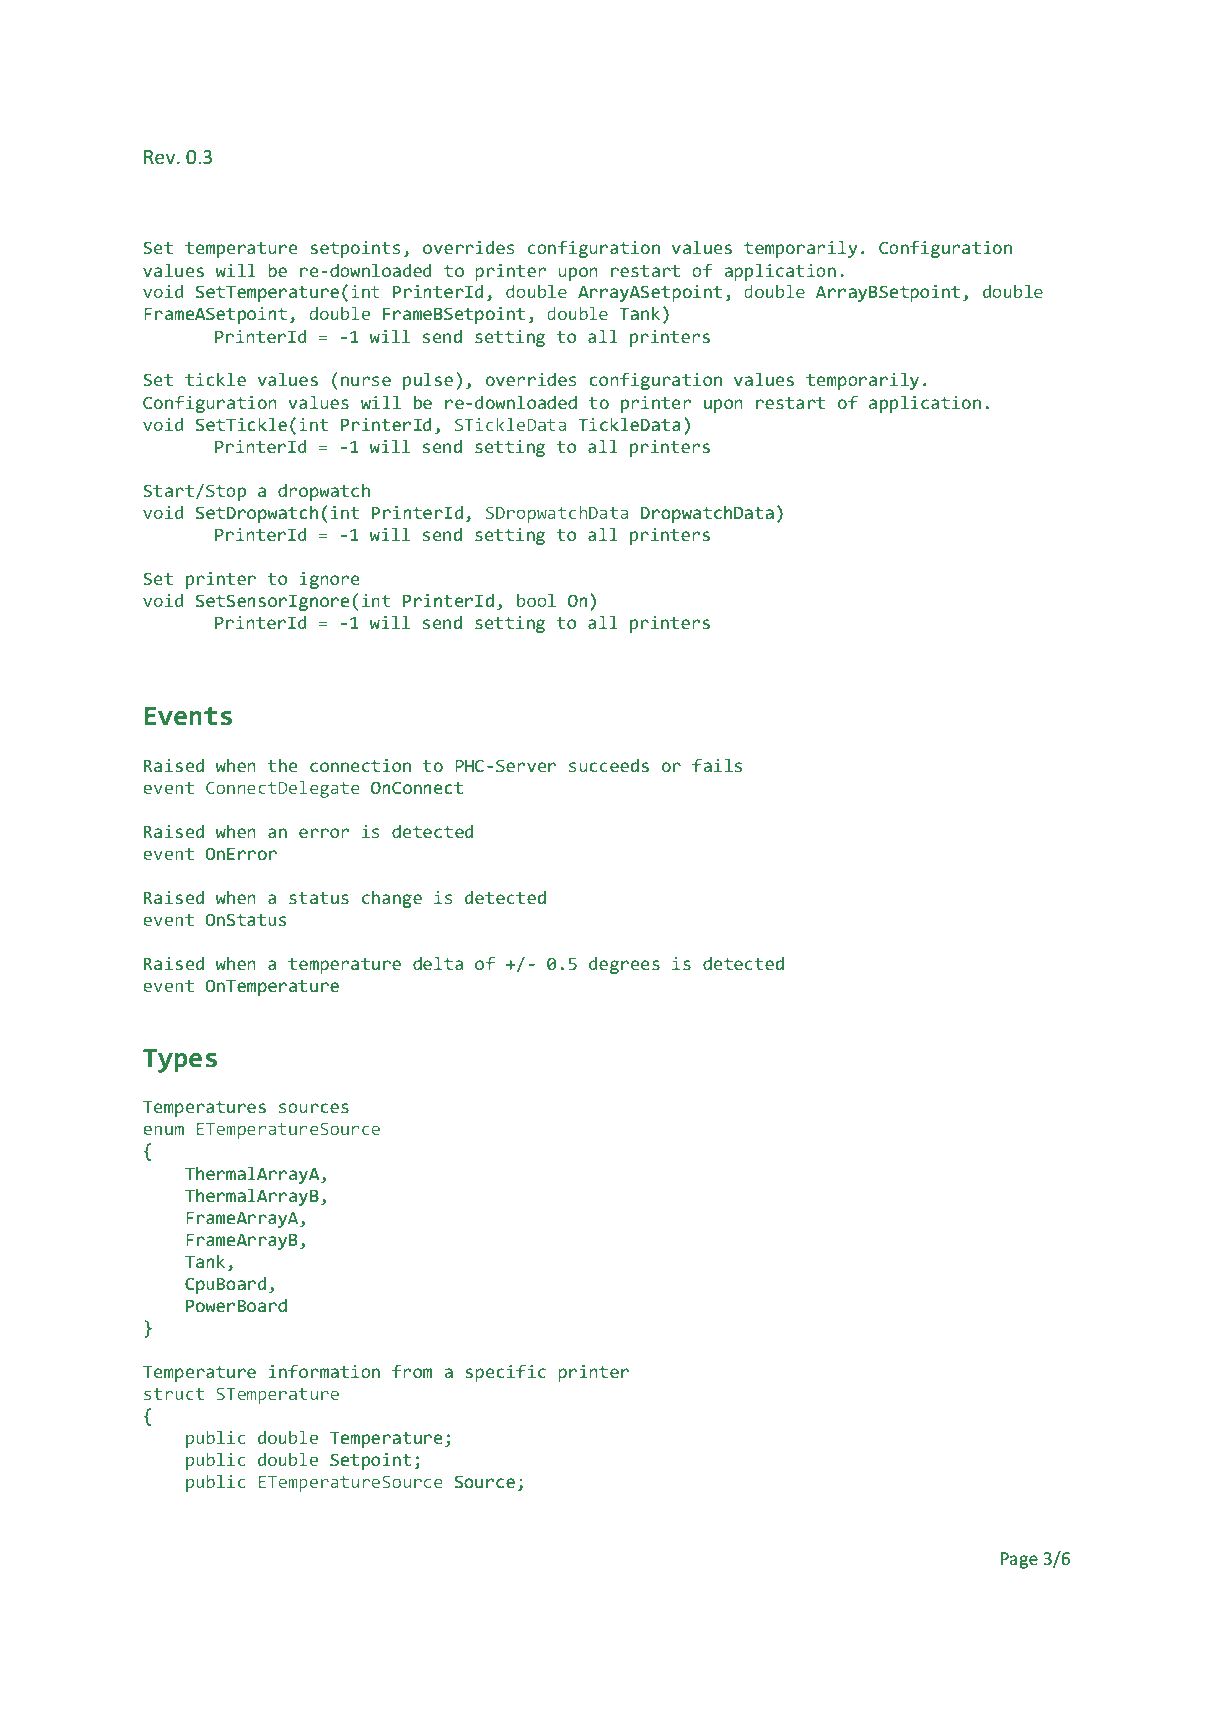 This screenshot has width=1212, height=1715. Describe the element at coordinates (161, 157) in the screenshot. I see `Rev` at that location.
